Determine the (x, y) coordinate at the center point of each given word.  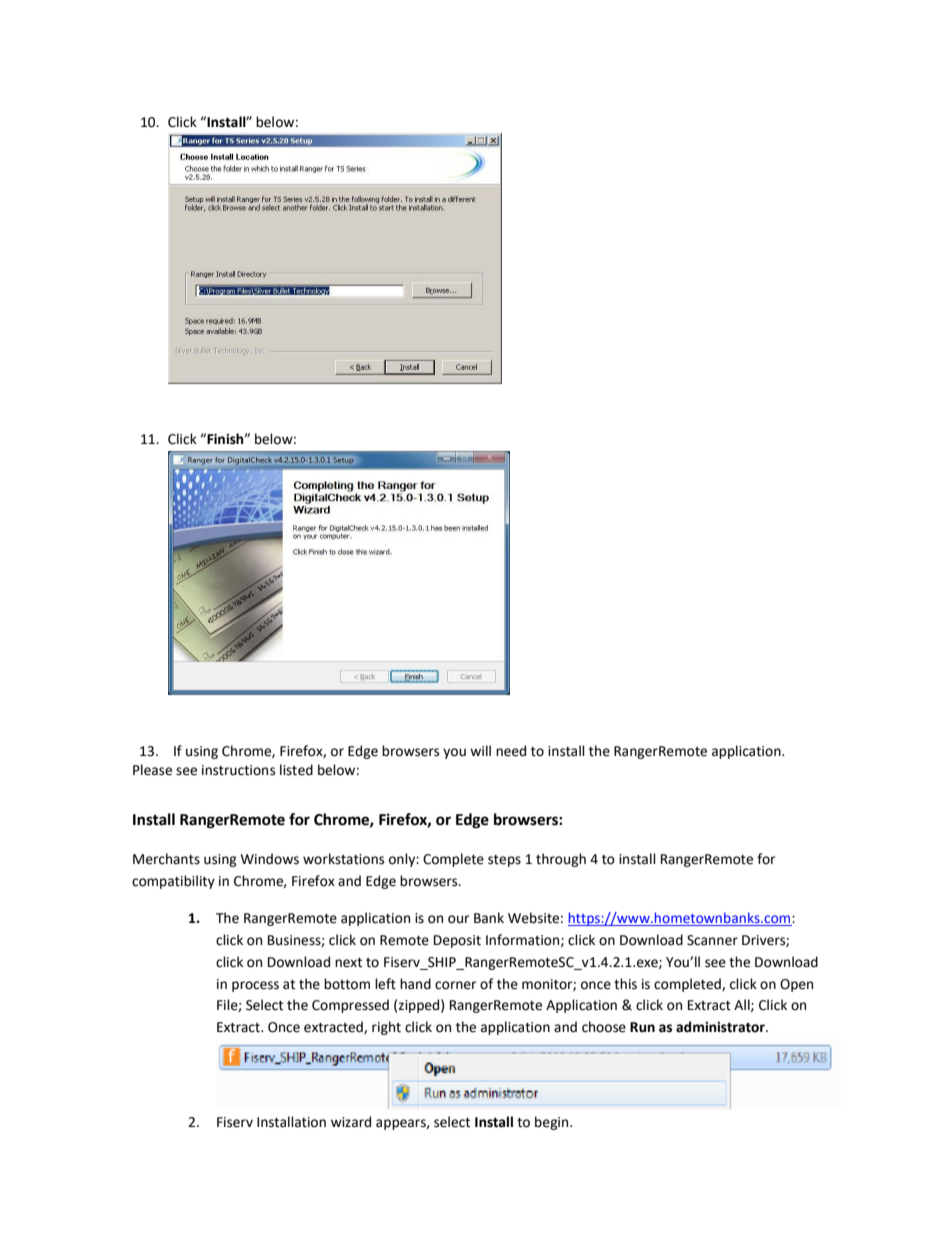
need (511, 751)
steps (504, 861)
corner (455, 985)
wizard (351, 1122)
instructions (238, 770)
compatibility (173, 882)
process (255, 986)
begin (553, 1123)
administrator (721, 1027)
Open (796, 985)
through (561, 860)
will (480, 750)
